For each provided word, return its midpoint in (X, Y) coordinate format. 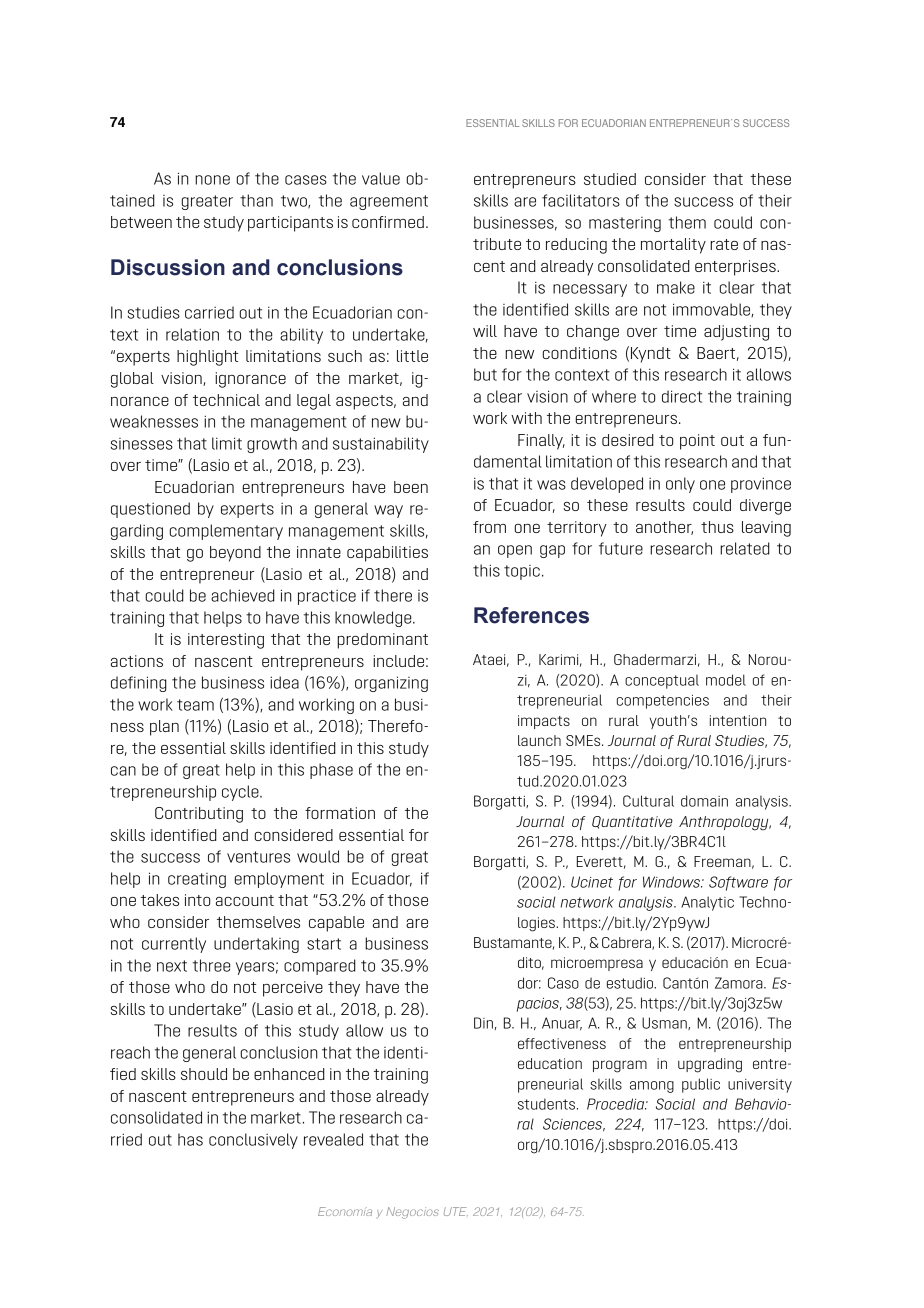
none (212, 180)
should (204, 1074)
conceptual (662, 682)
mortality (673, 246)
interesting (226, 641)
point (697, 442)
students (548, 1104)
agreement (389, 202)
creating (197, 880)
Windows (673, 882)
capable (336, 924)
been (411, 487)
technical (226, 400)
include (398, 661)
